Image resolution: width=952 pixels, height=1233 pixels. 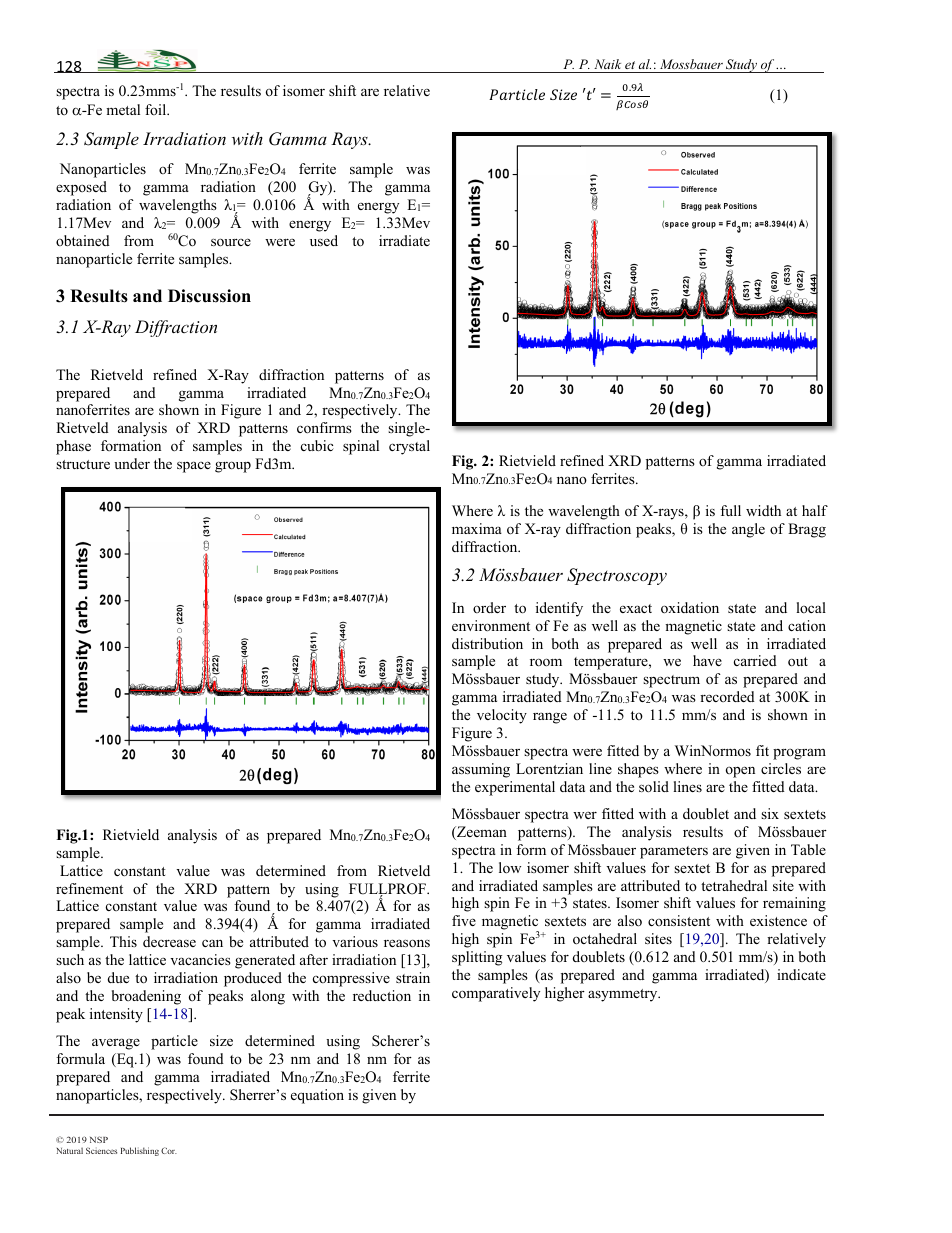 What do you see at coordinates (157, 109) in the screenshot?
I see `foil` at bounding box center [157, 109].
